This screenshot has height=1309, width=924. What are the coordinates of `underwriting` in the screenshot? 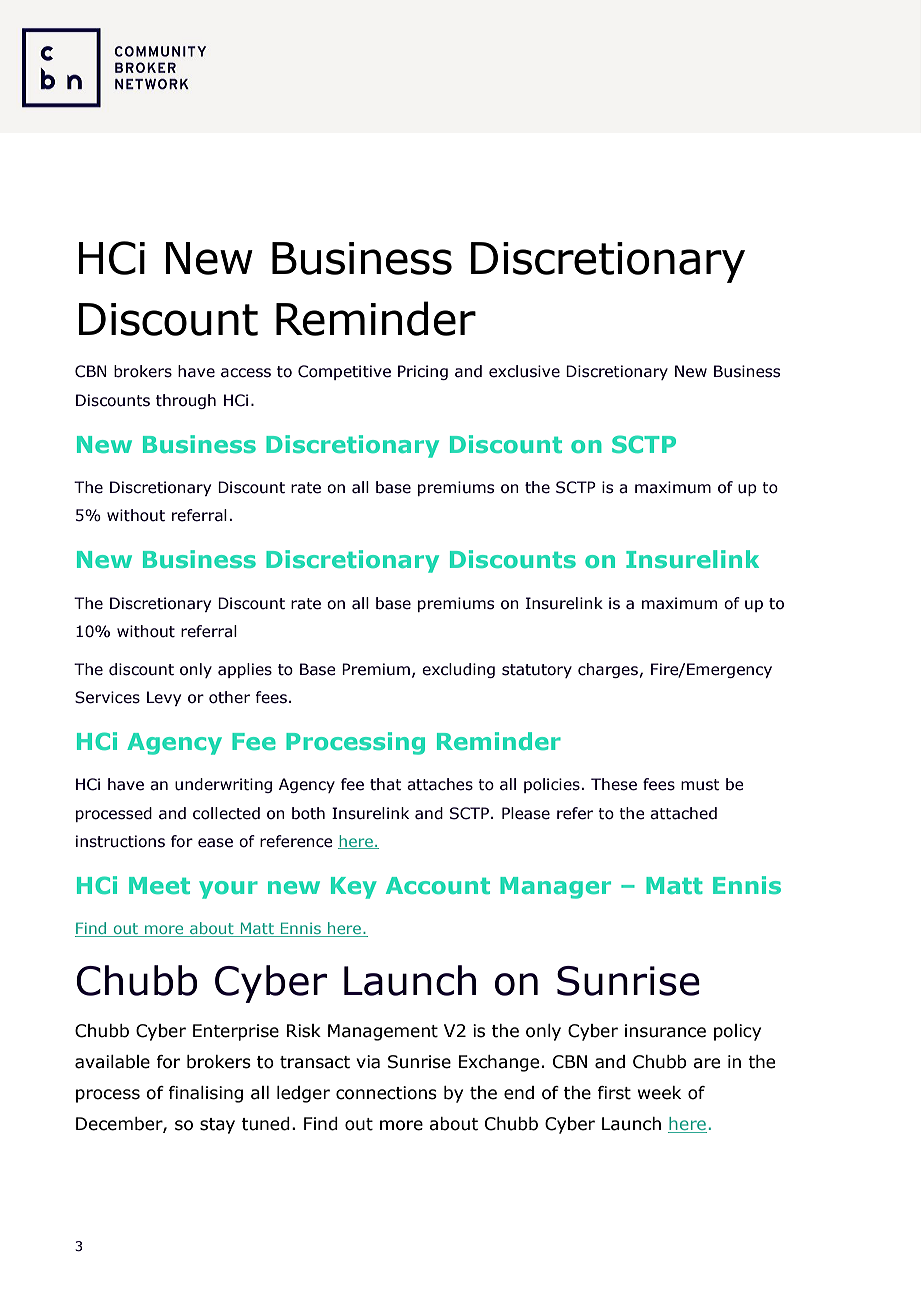 It's located at (223, 785).
